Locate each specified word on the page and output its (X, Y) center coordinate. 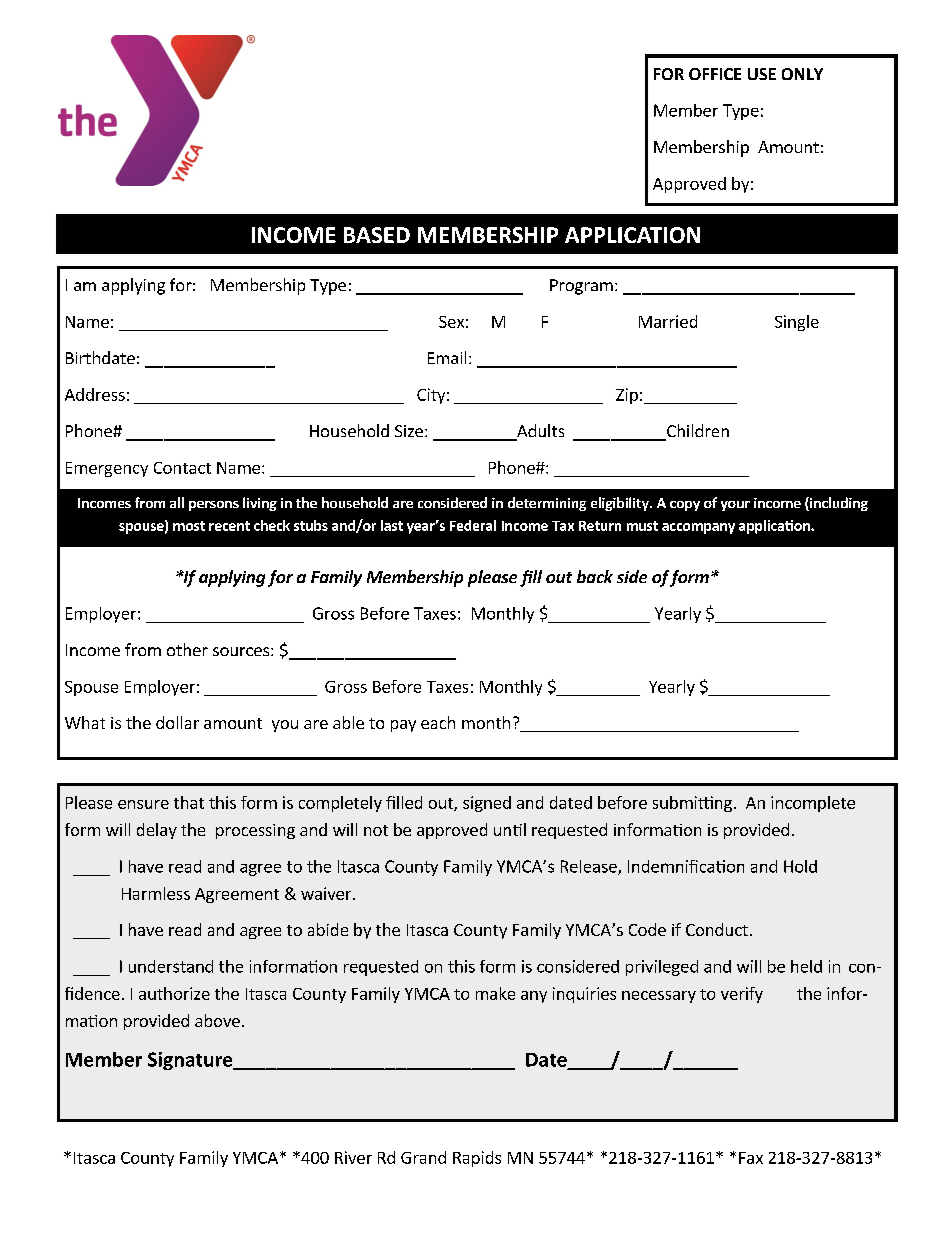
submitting (692, 804)
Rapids (477, 1159)
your (735, 506)
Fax (751, 1158)
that (189, 802)
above (217, 1020)
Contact (182, 468)
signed (487, 804)
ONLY (802, 74)
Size (409, 431)
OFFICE (715, 74)
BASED (377, 235)
